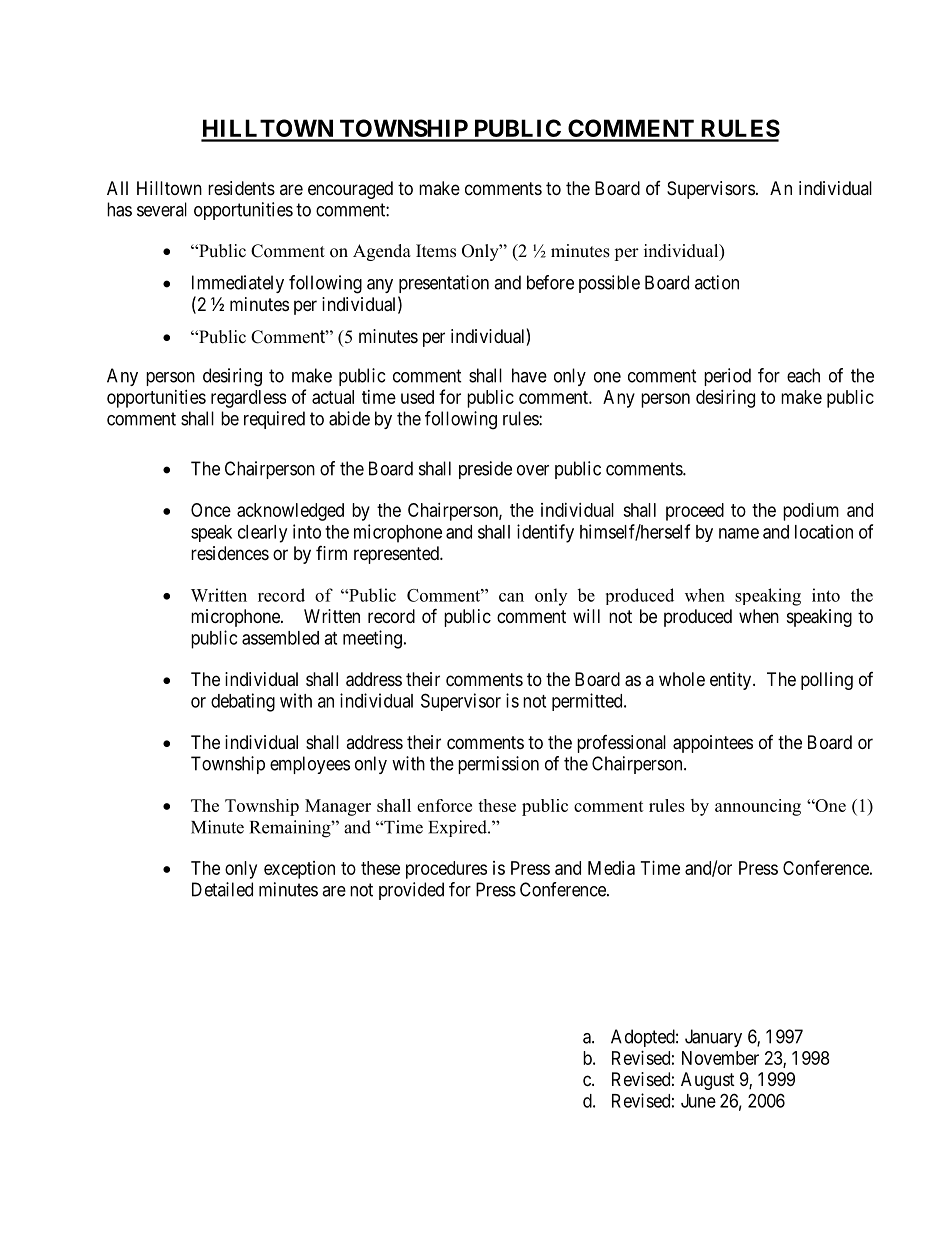 The height and width of the screenshot is (1233, 952). I want to click on Detailed, so click(222, 889).
